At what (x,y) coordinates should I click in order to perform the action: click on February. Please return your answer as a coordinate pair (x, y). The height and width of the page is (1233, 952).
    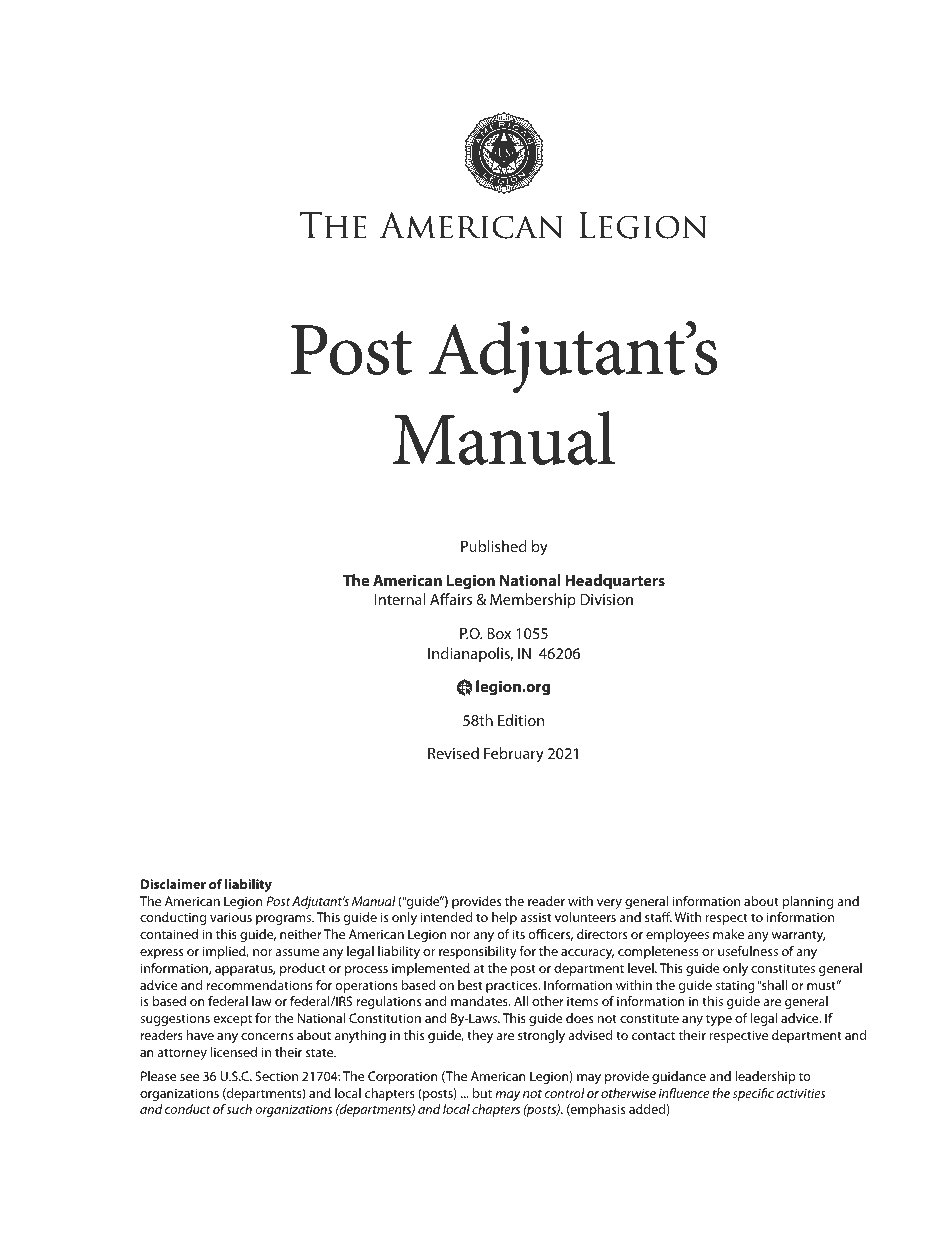
    Looking at the image, I should click on (514, 755).
